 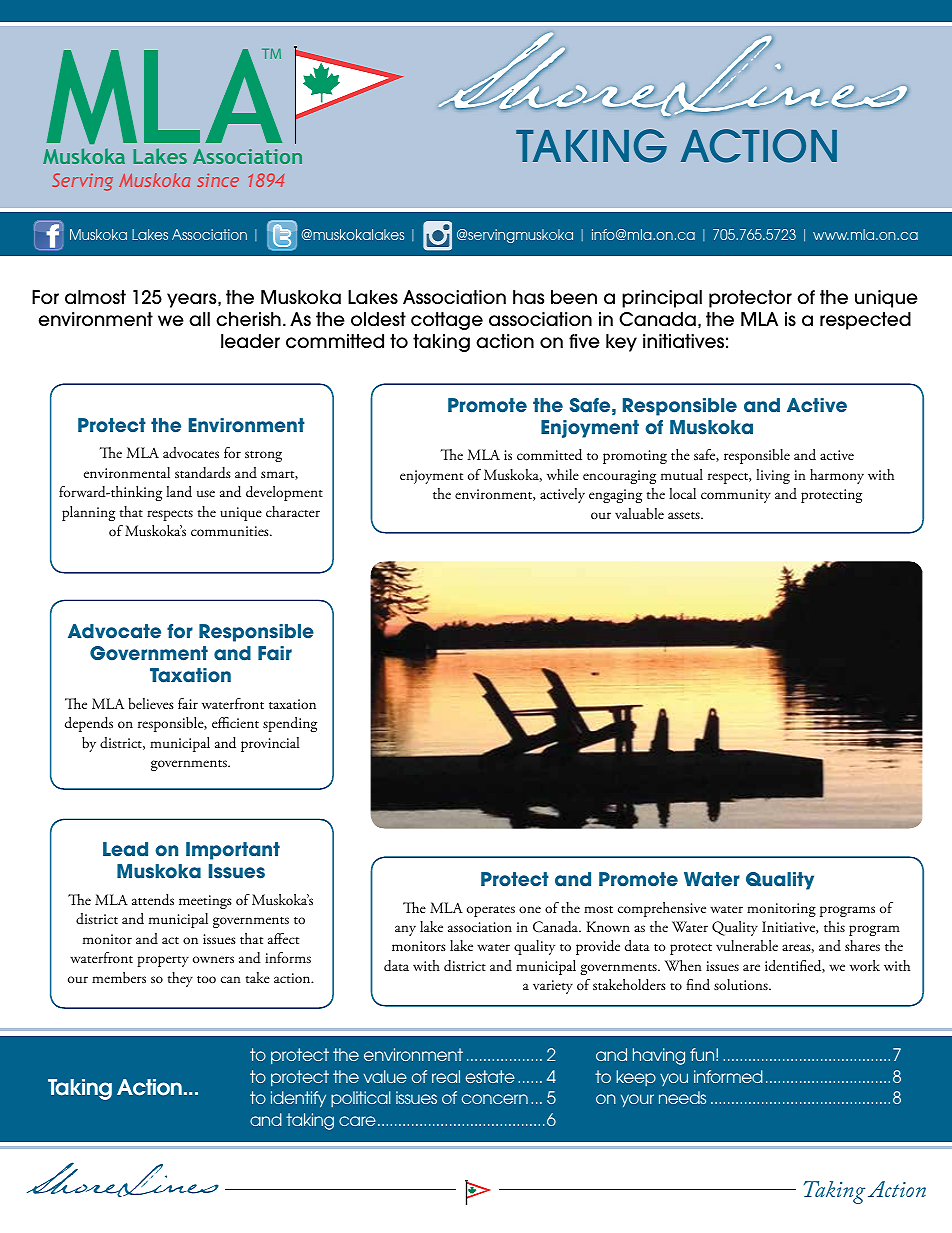 I want to click on while, so click(x=563, y=474).
